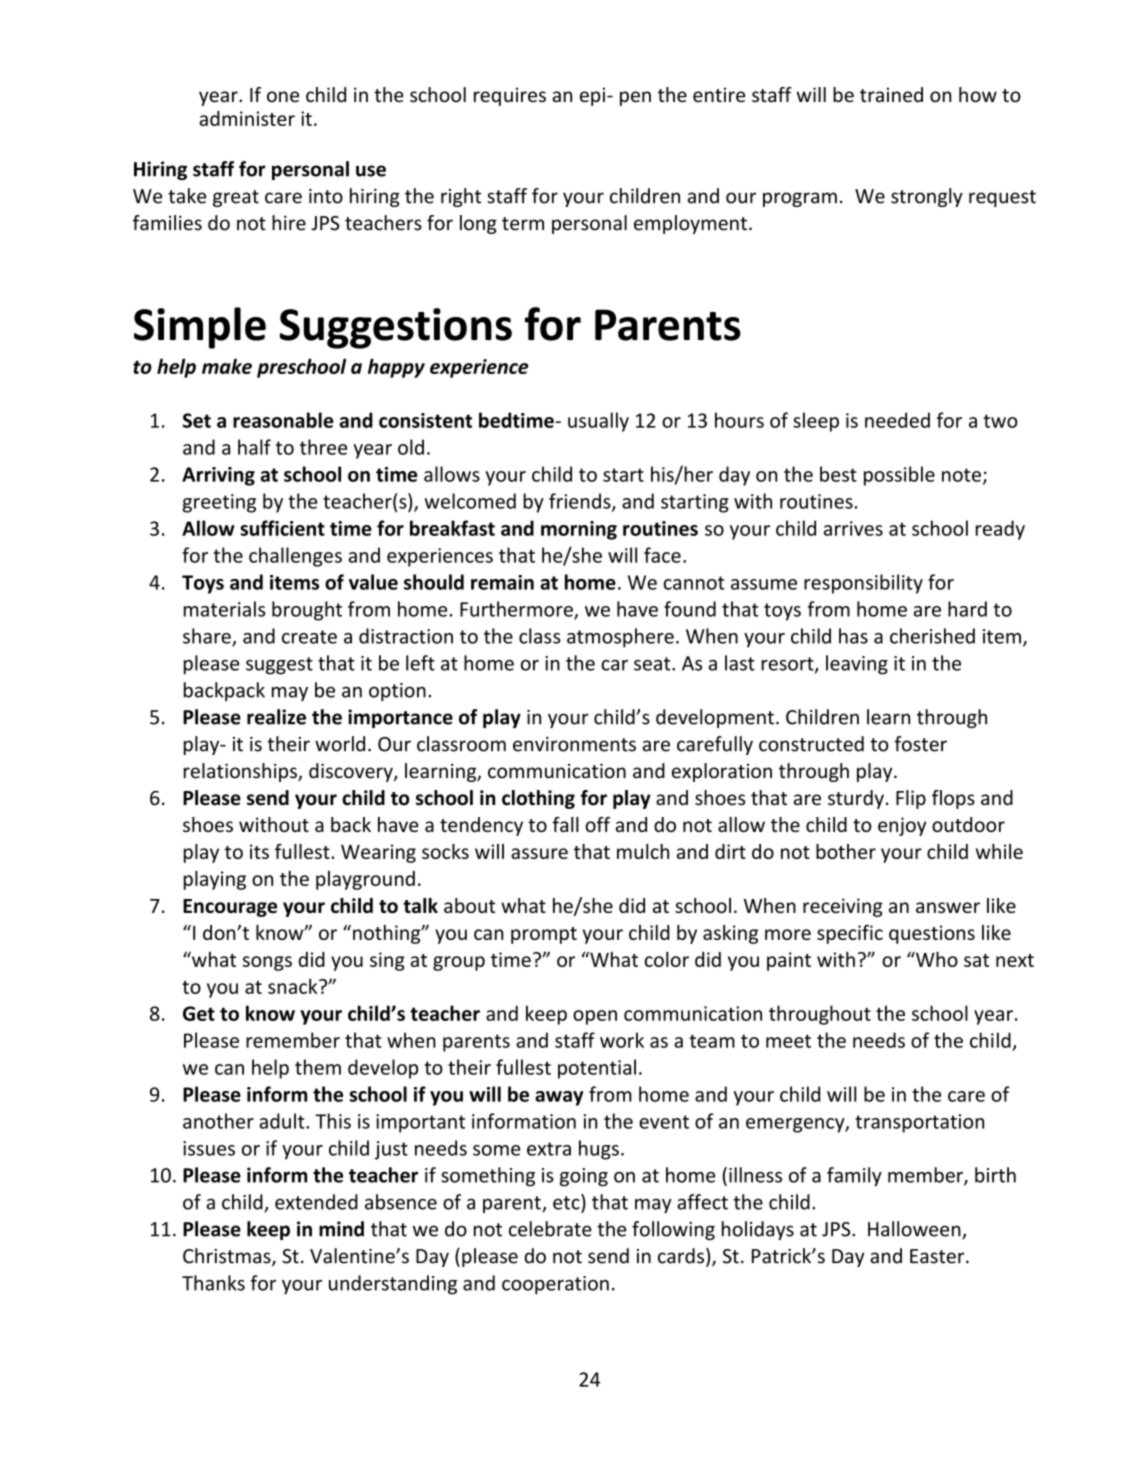 The image size is (1126, 1457). What do you see at coordinates (259, 851) in the screenshot?
I see `its` at bounding box center [259, 851].
